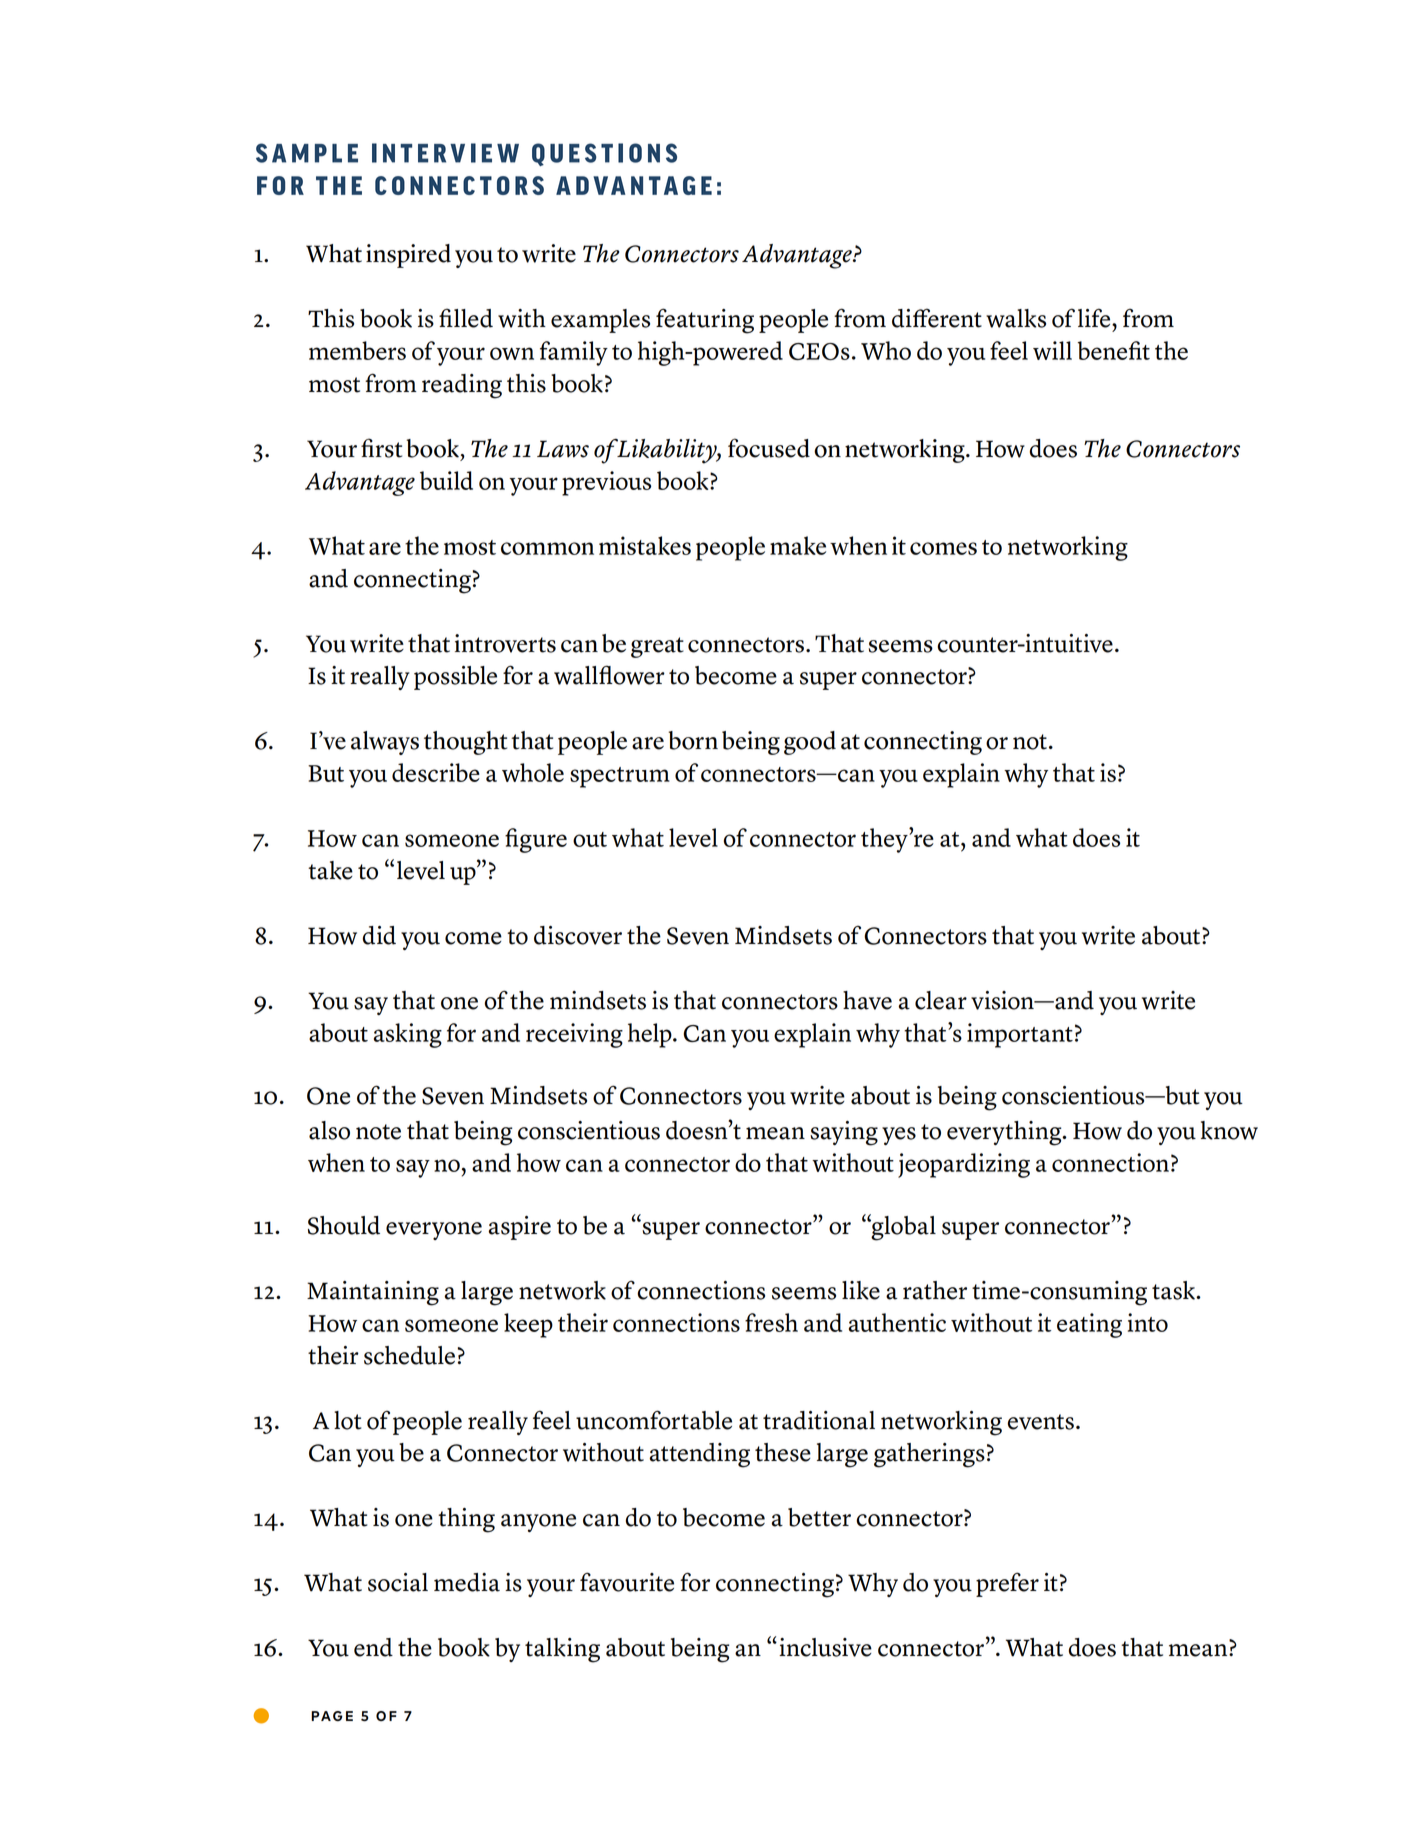 The width and height of the screenshot is (1419, 1837). I want to click on fresh, so click(771, 1322).
